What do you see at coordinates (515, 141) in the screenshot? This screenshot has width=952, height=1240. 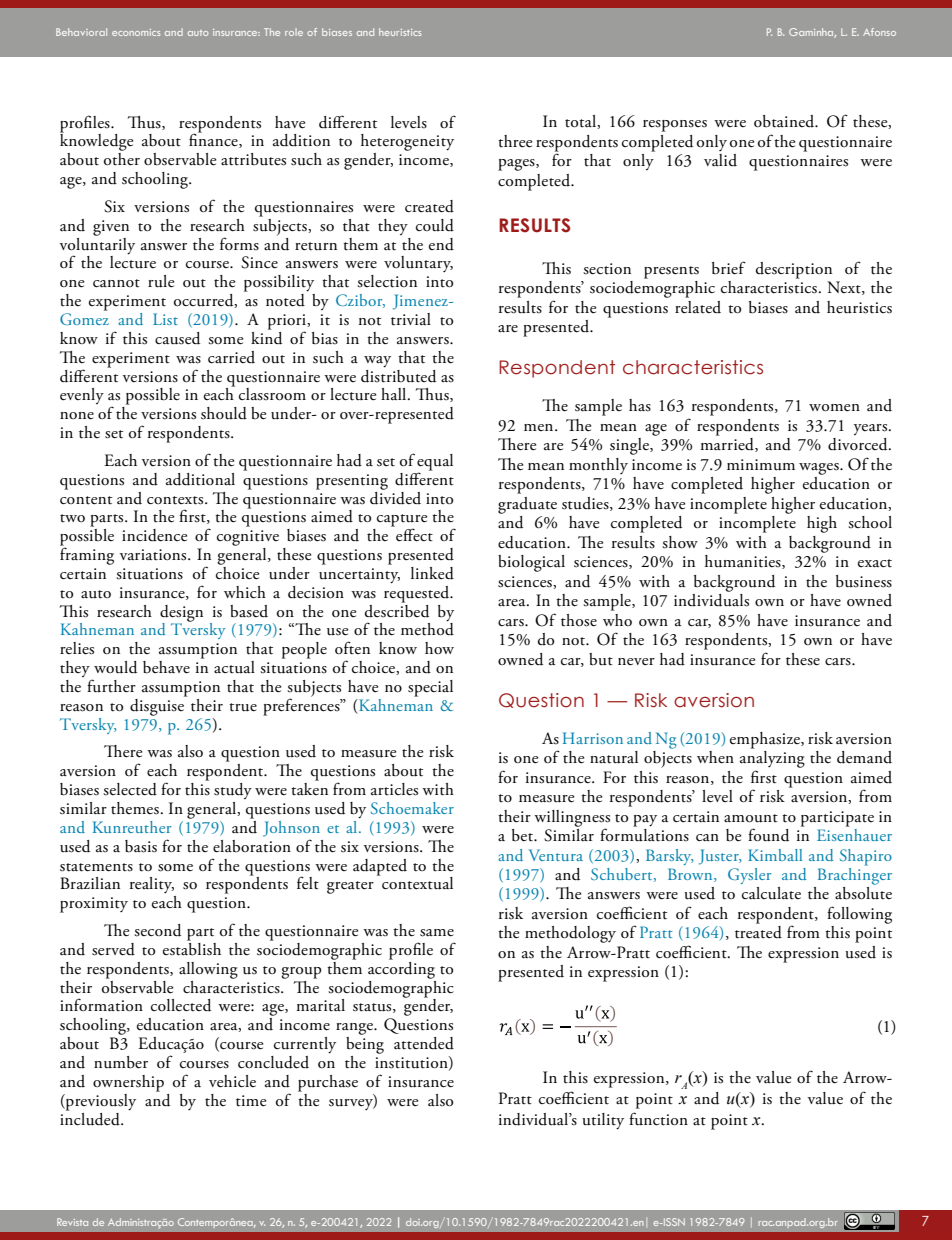 I see `three` at bounding box center [515, 141].
